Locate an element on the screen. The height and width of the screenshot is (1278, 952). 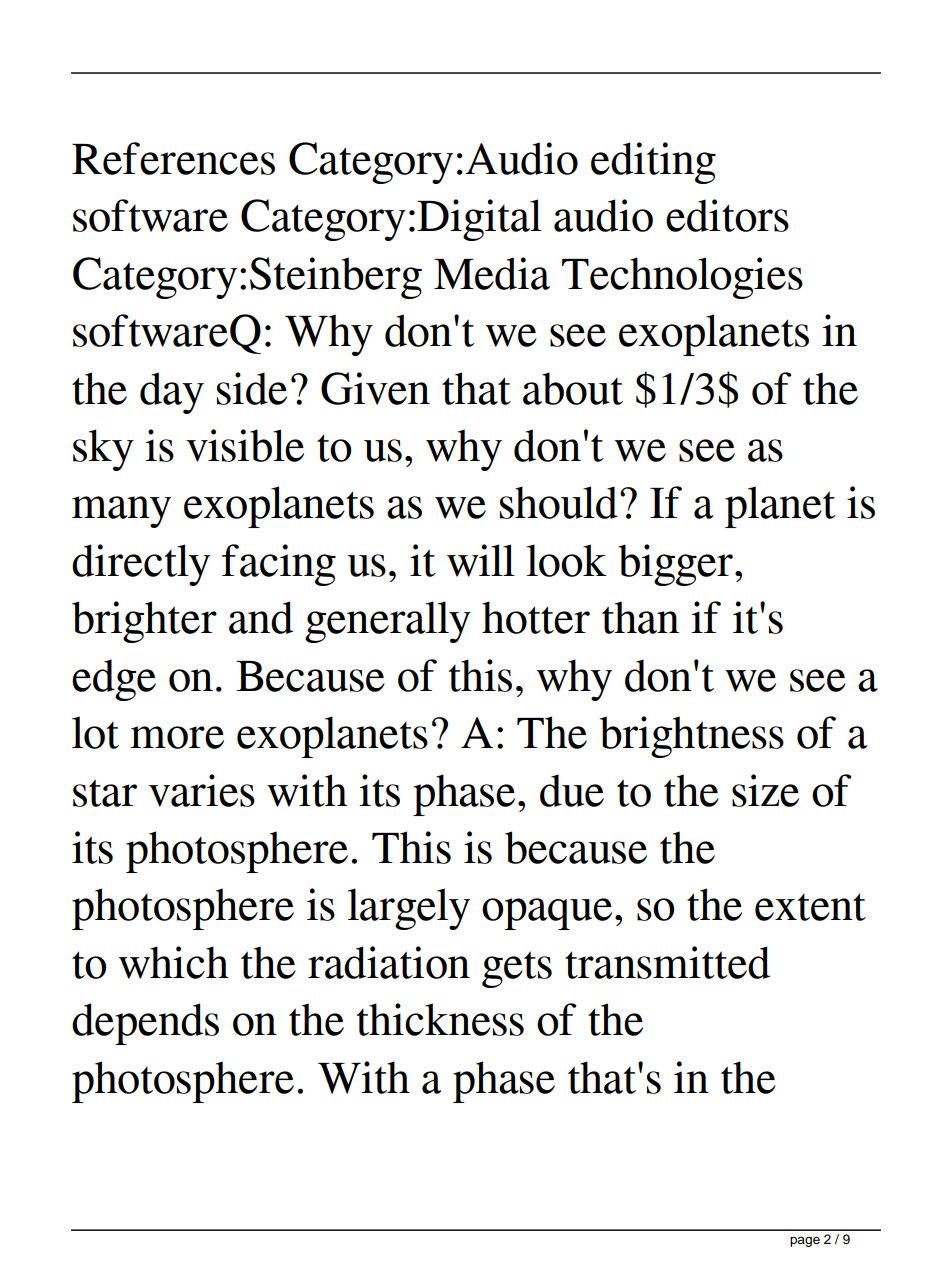
varies is located at coordinates (202, 790).
